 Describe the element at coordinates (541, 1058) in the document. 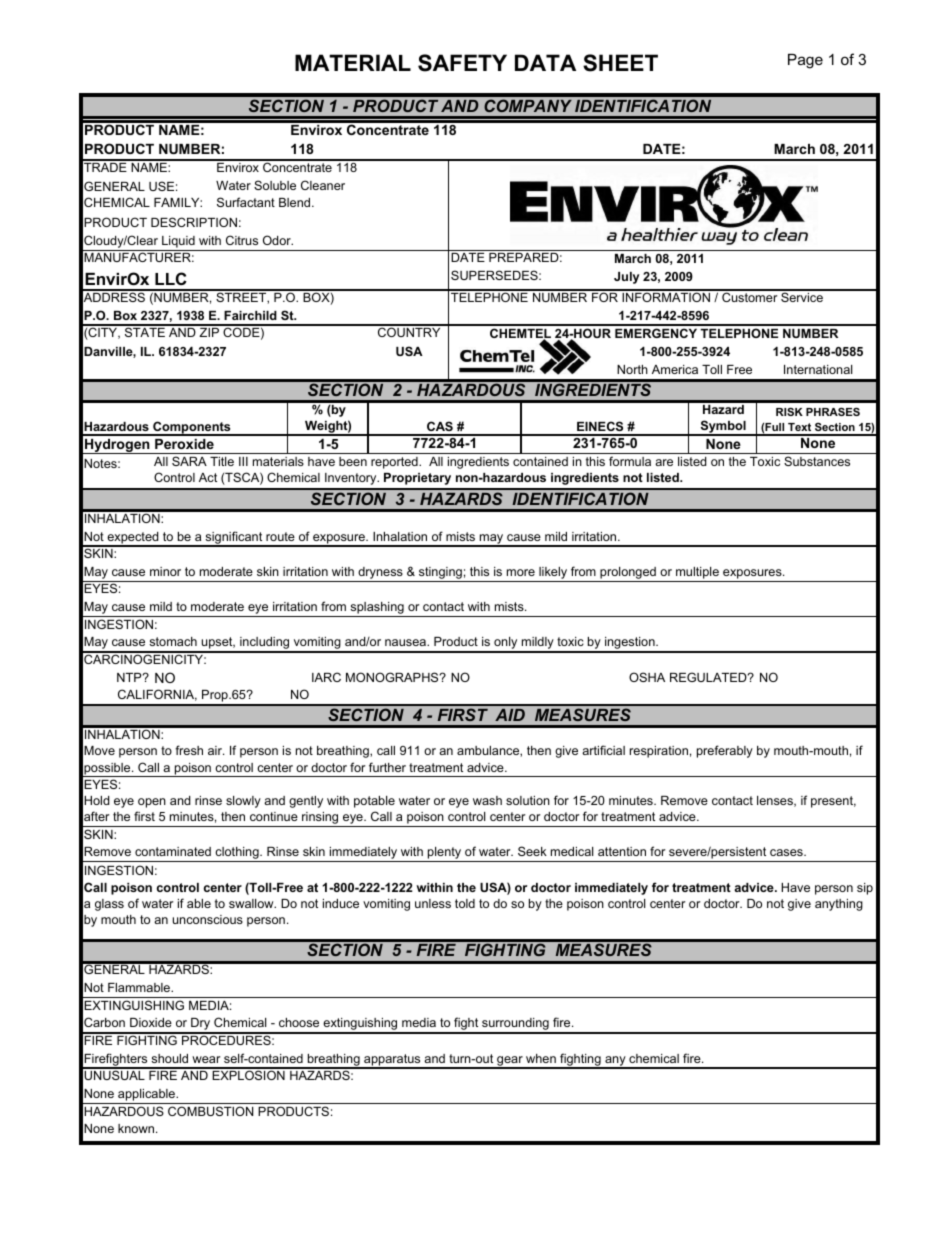

I see `when` at that location.
